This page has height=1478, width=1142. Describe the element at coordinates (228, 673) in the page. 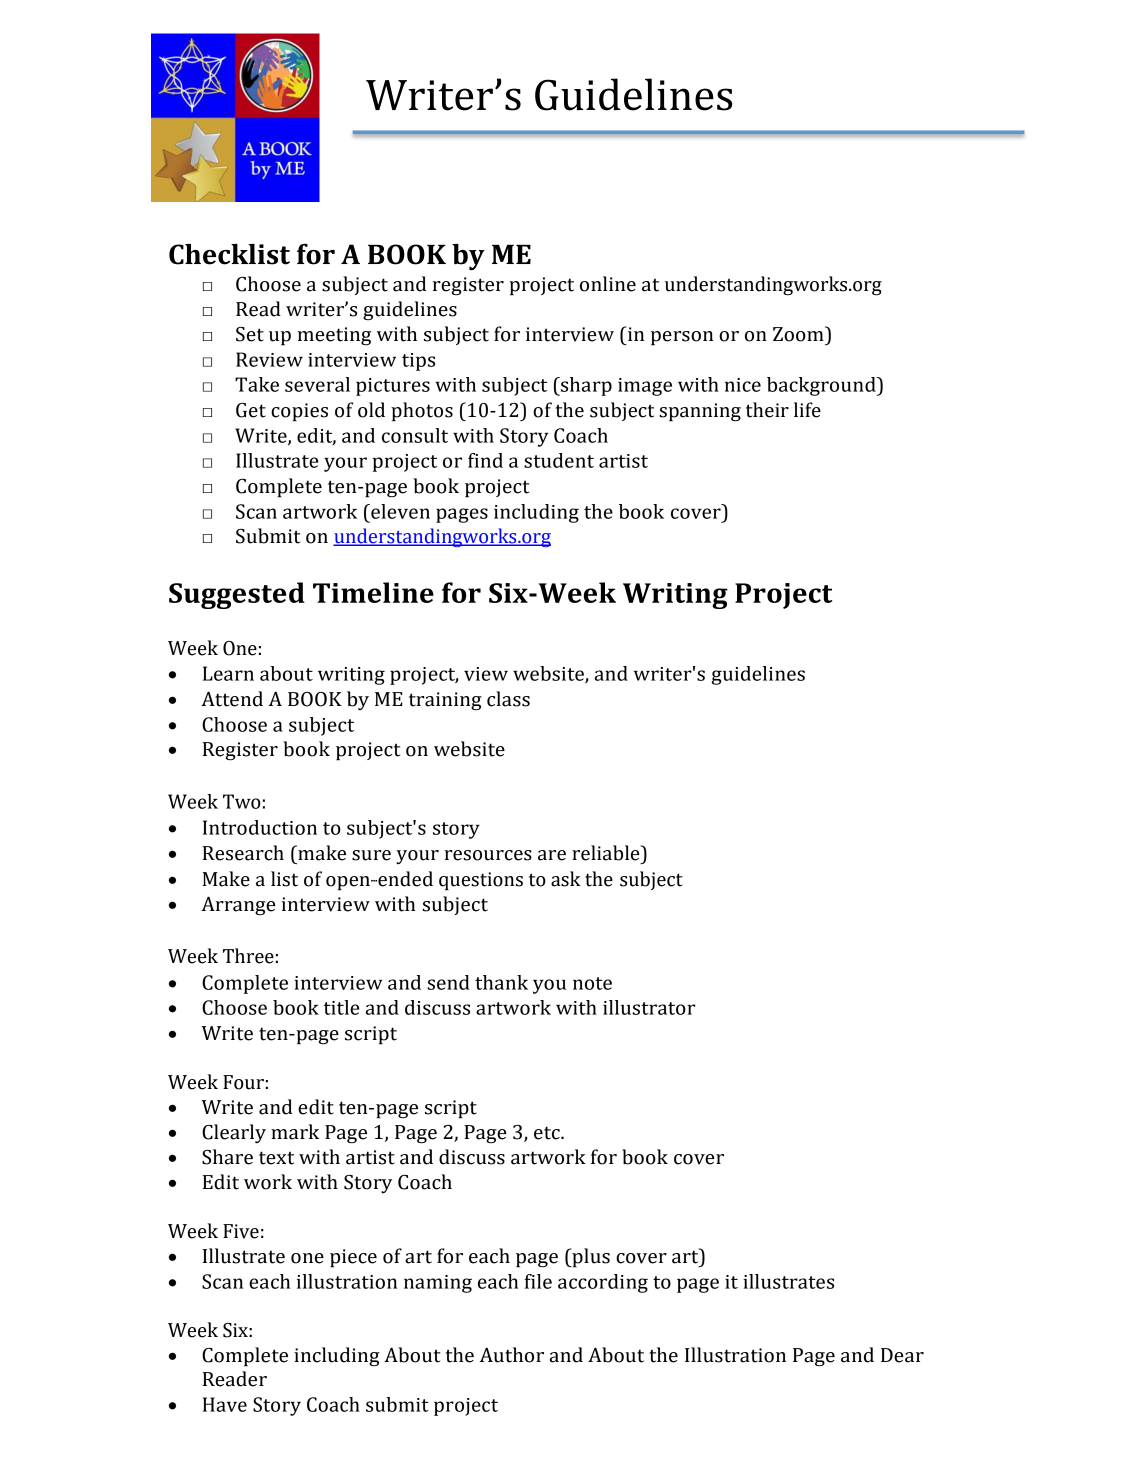

I see `Learn` at that location.
